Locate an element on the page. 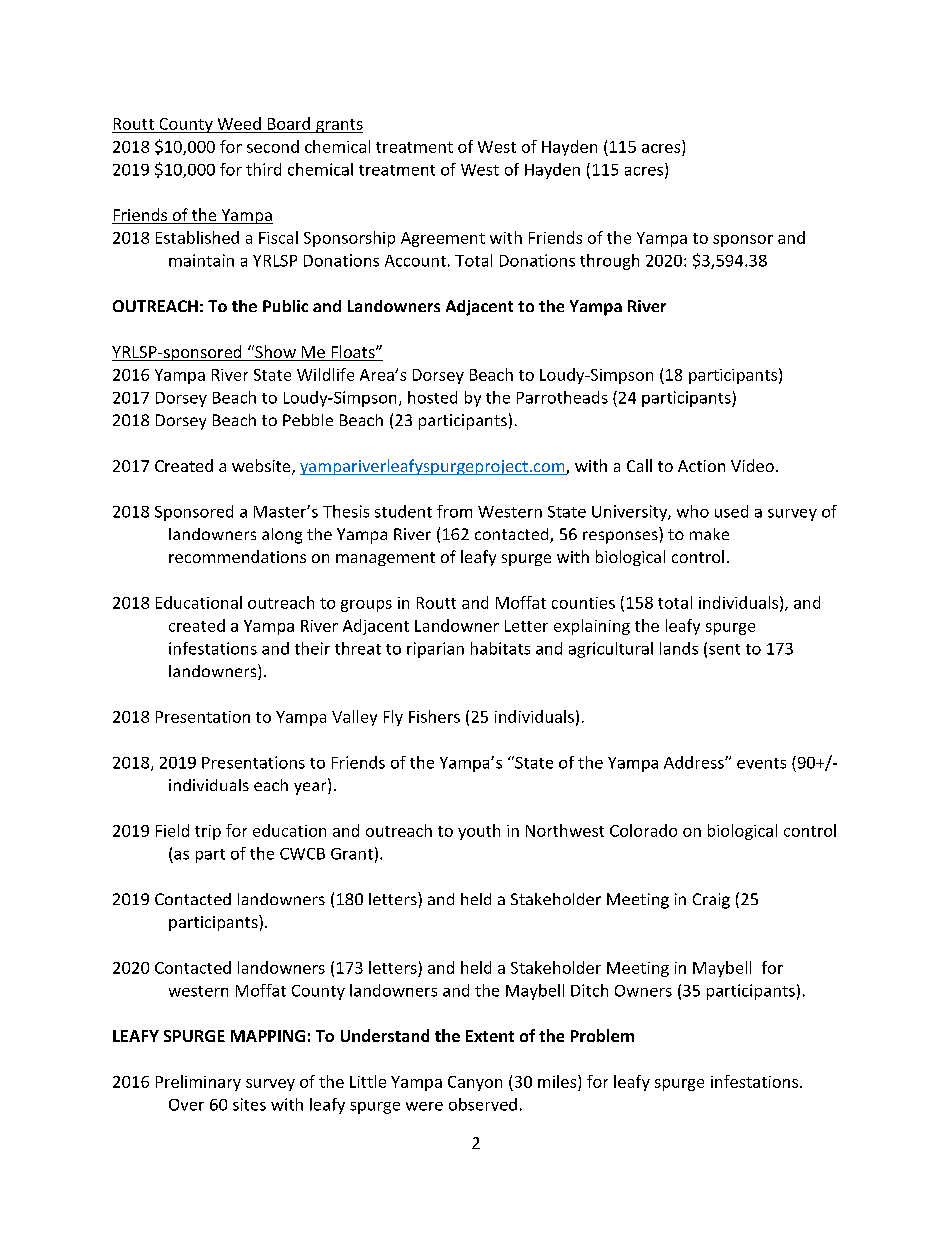  Wildlife is located at coordinates (325, 374).
